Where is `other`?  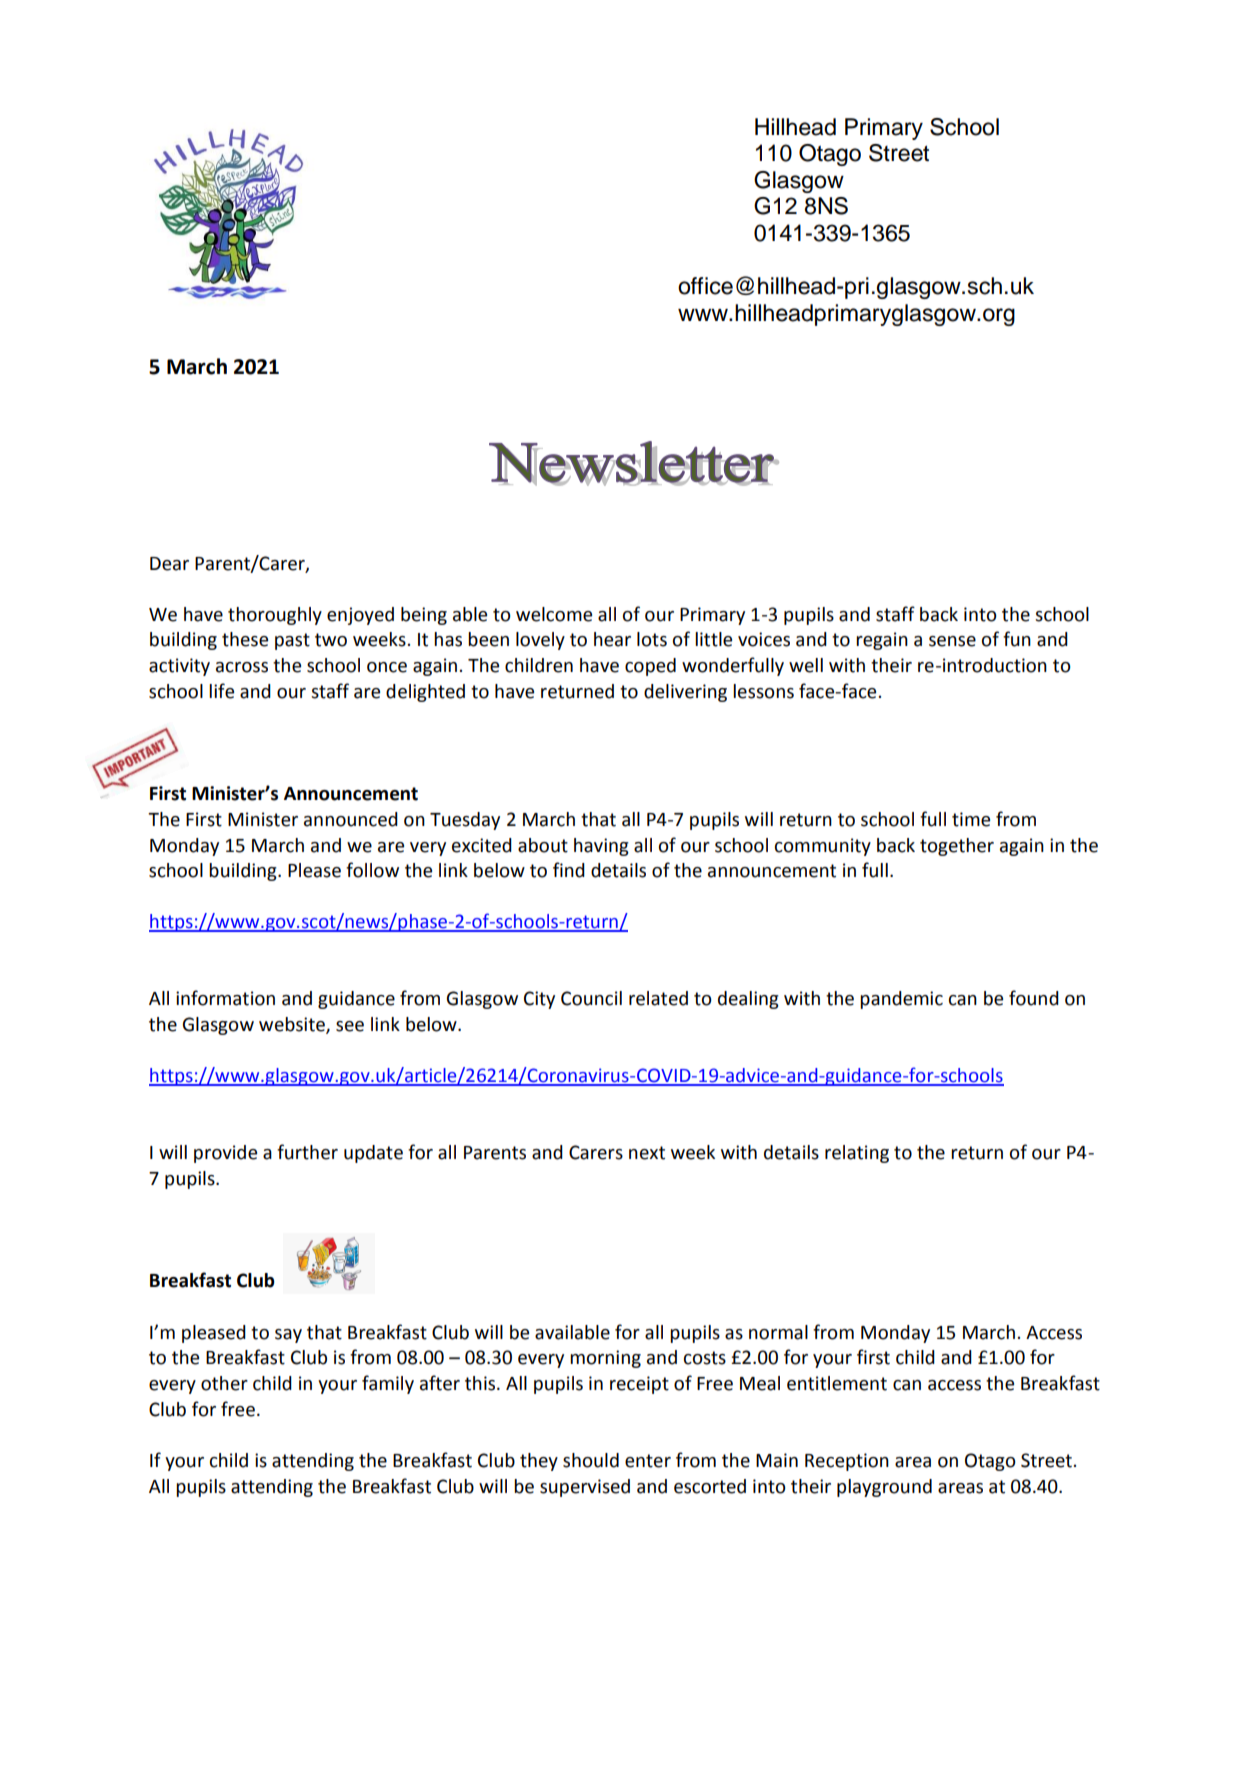 other is located at coordinates (224, 1383).
